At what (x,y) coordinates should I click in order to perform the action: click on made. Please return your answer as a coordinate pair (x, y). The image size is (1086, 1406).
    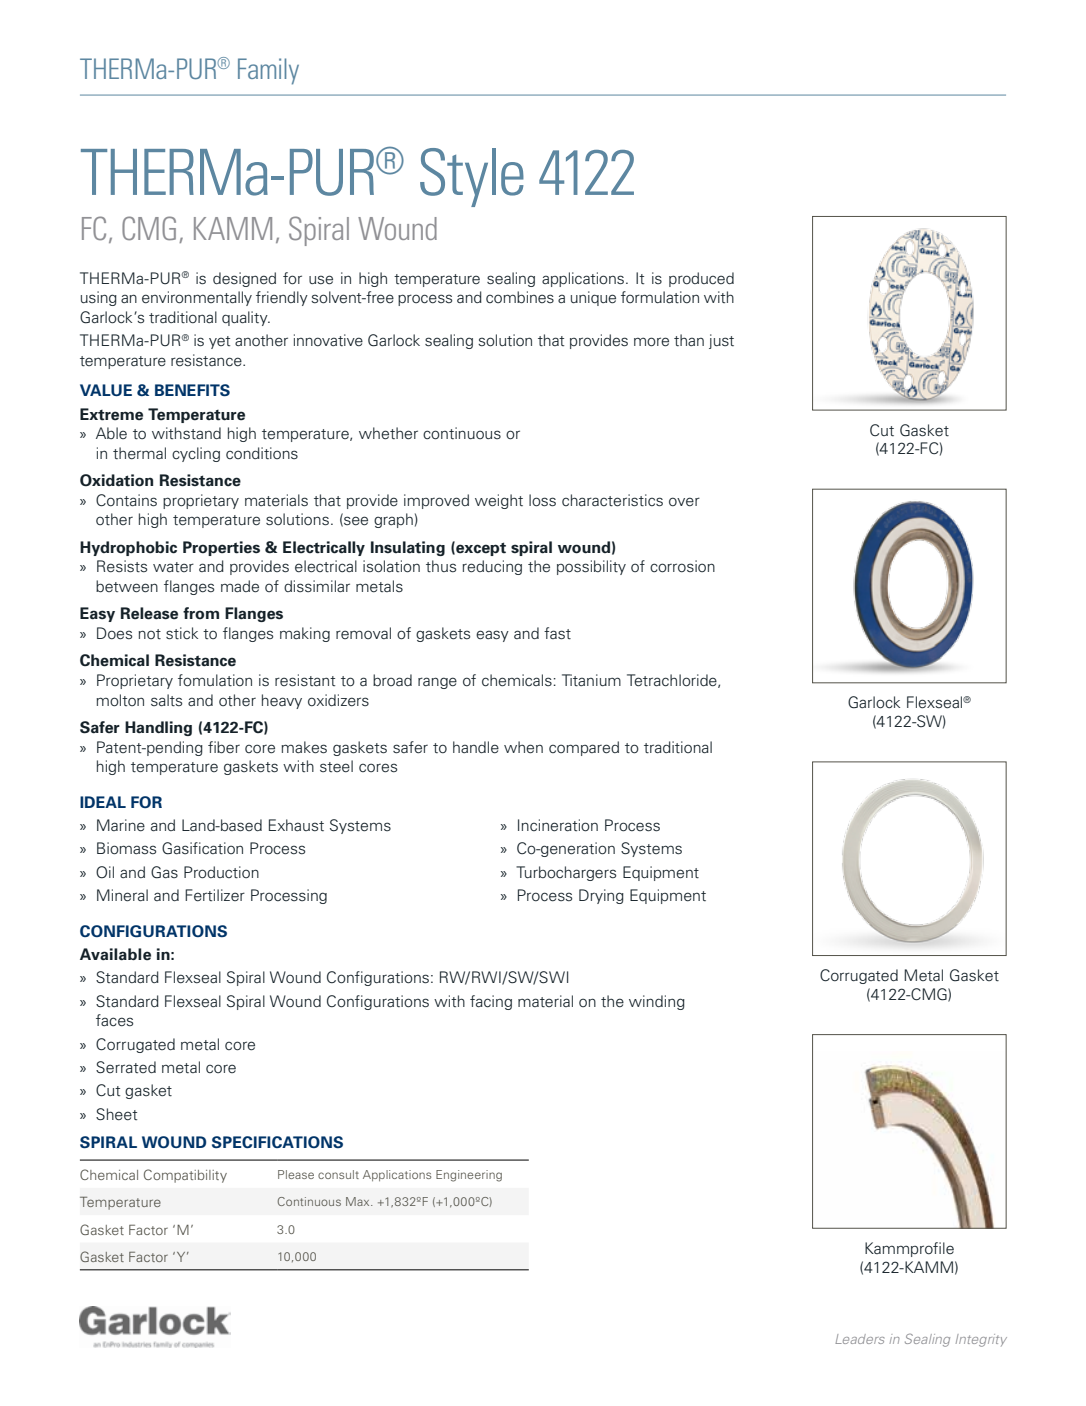
    Looking at the image, I should click on (240, 586).
